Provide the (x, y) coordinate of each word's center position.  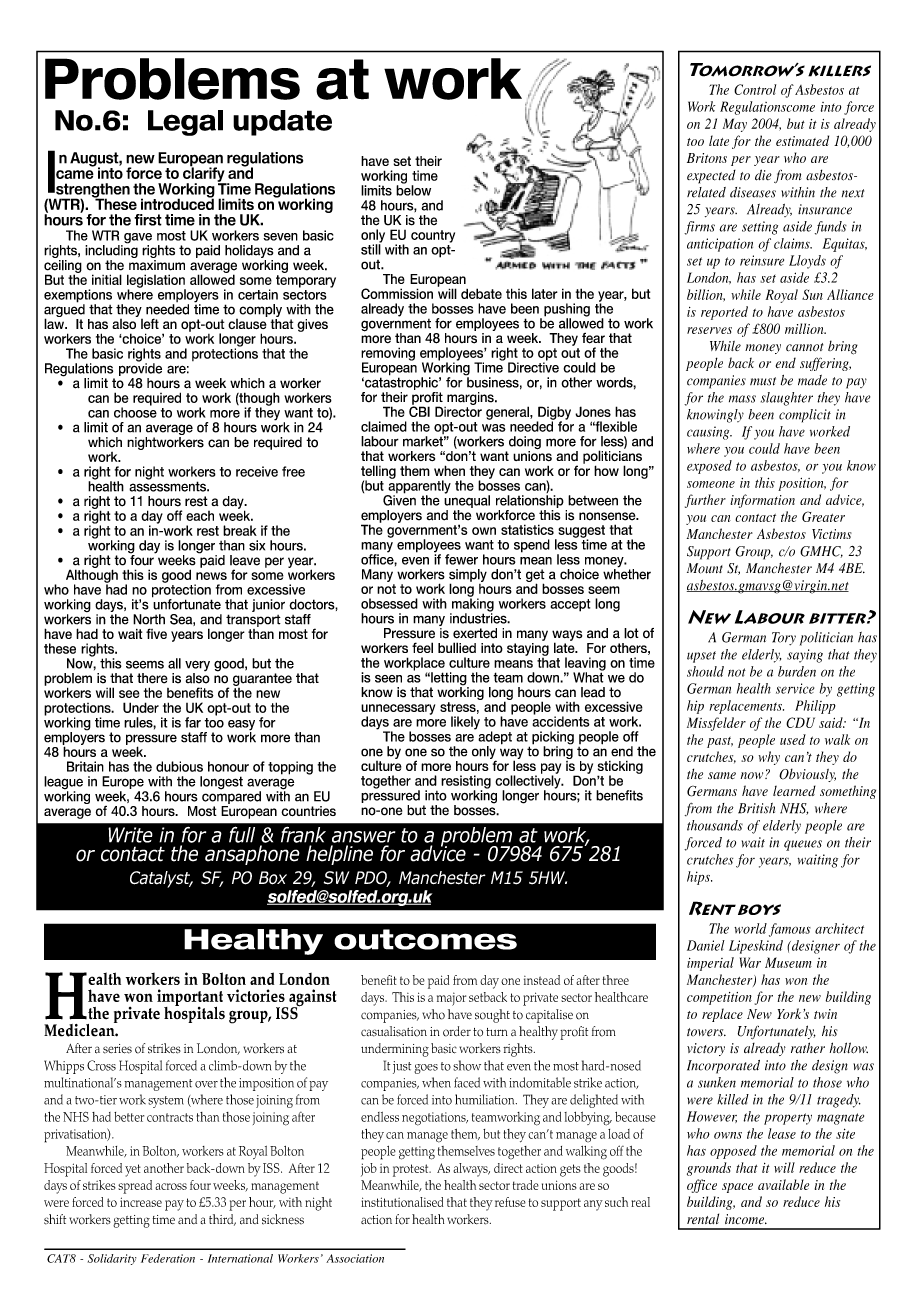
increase (141, 1202)
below (413, 189)
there (152, 678)
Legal (185, 123)
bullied (457, 647)
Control (755, 89)
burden (797, 671)
